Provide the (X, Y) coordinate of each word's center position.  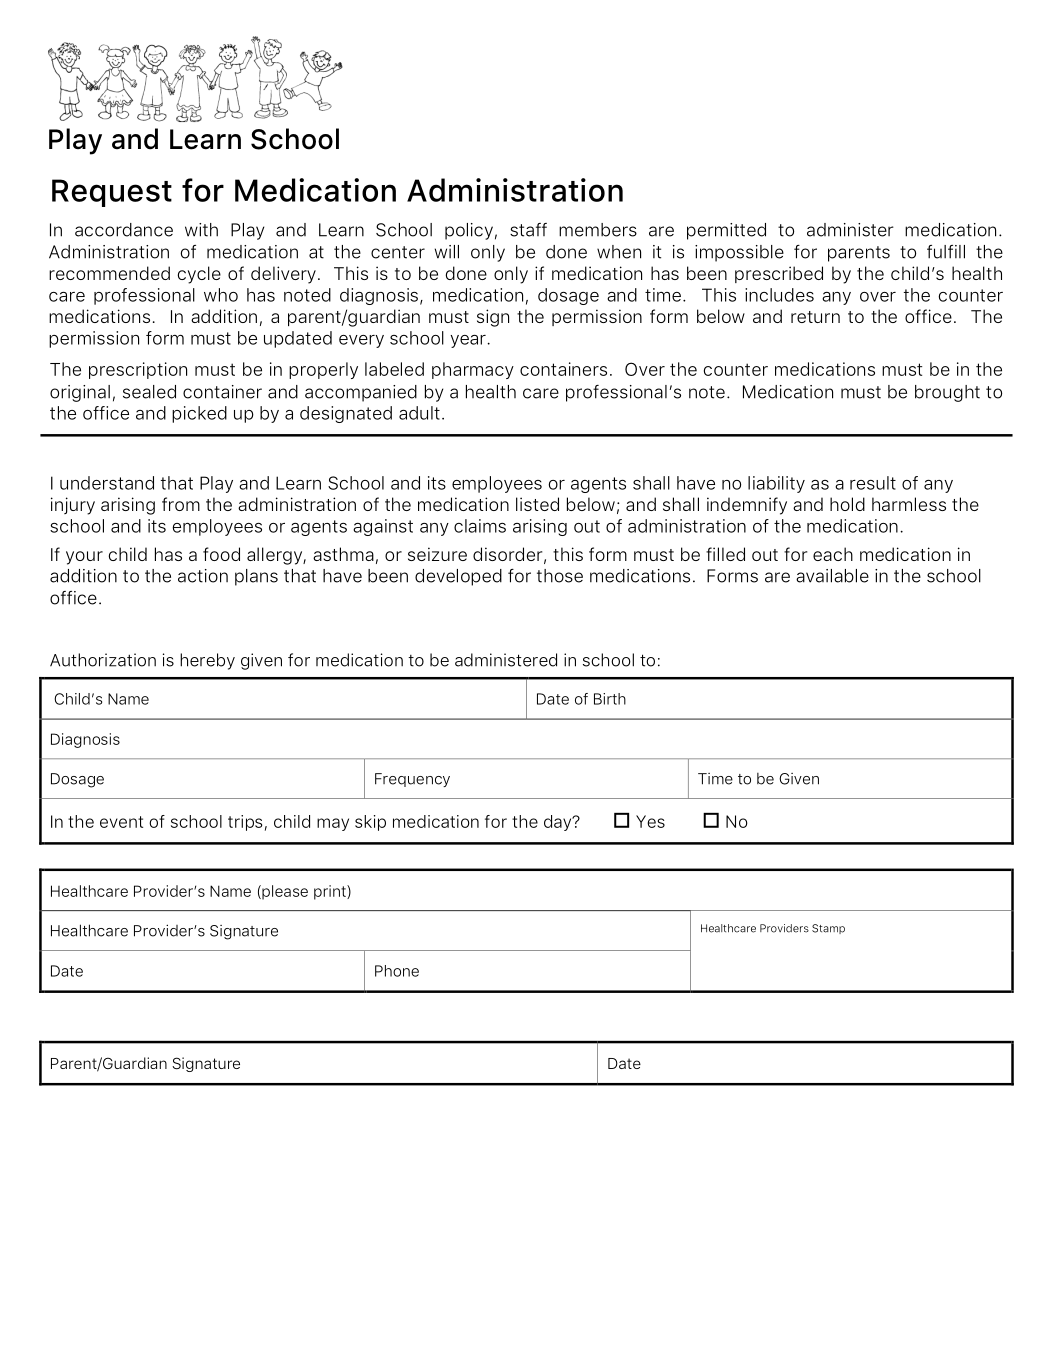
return (815, 317)
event (121, 822)
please (284, 892)
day (559, 823)
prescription (138, 370)
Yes (650, 821)
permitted (726, 231)
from (181, 504)
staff (528, 230)
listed (537, 504)
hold (847, 504)
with (201, 230)
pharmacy (473, 370)
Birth (610, 699)
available (832, 576)
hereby (207, 661)
